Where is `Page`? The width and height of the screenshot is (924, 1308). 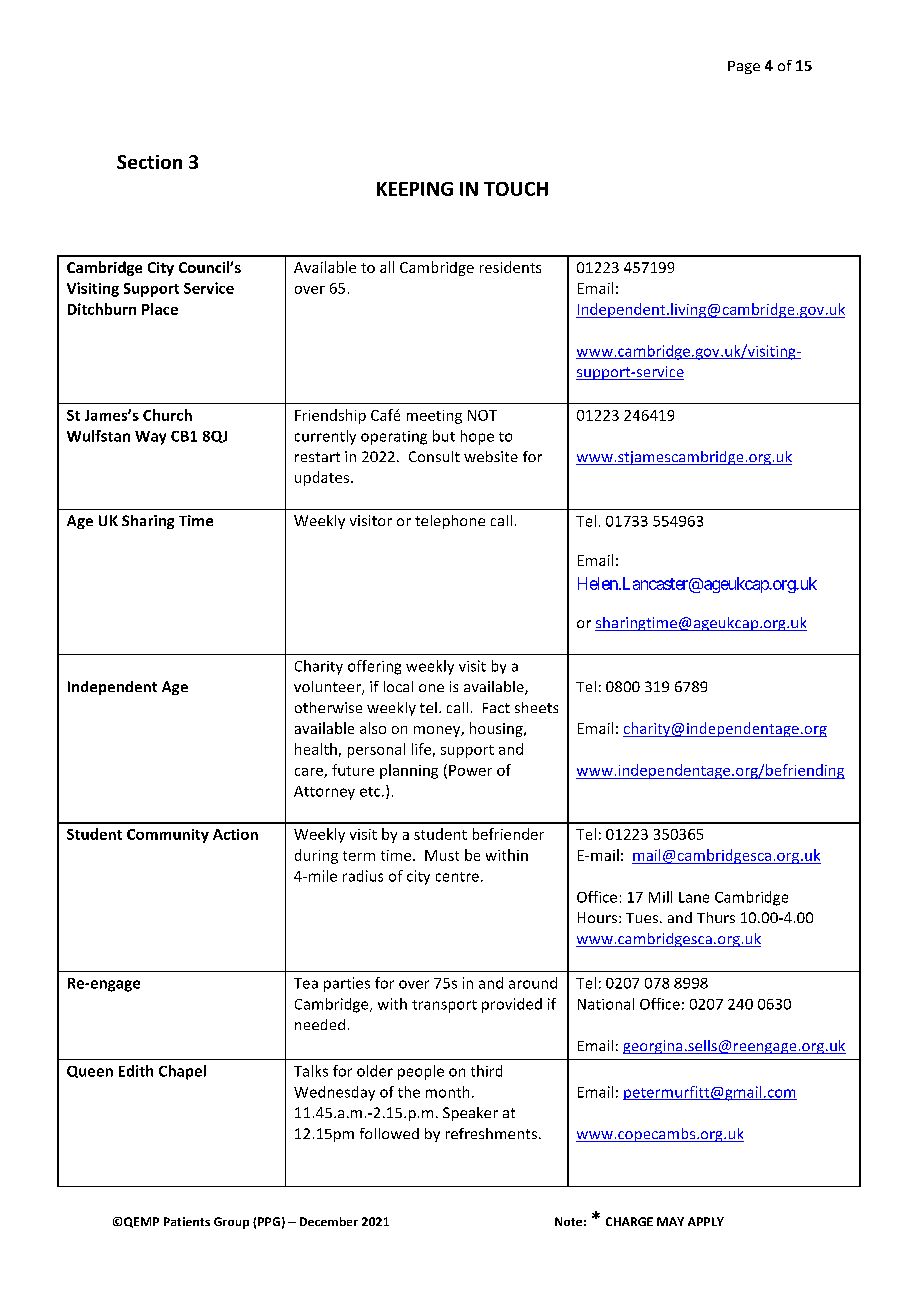 Page is located at coordinates (744, 67).
